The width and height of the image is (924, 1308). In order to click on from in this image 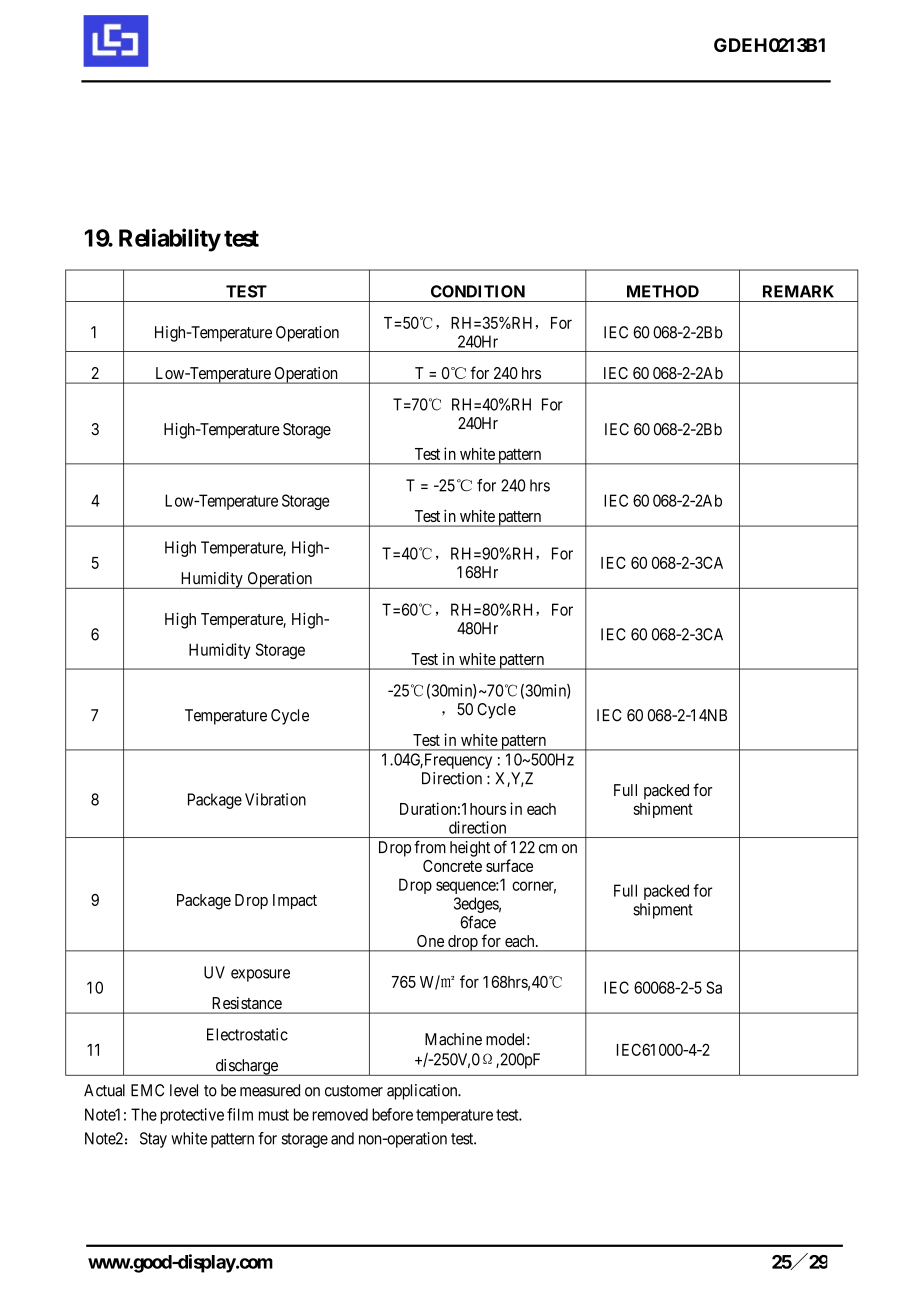, I will do `click(430, 847)`.
